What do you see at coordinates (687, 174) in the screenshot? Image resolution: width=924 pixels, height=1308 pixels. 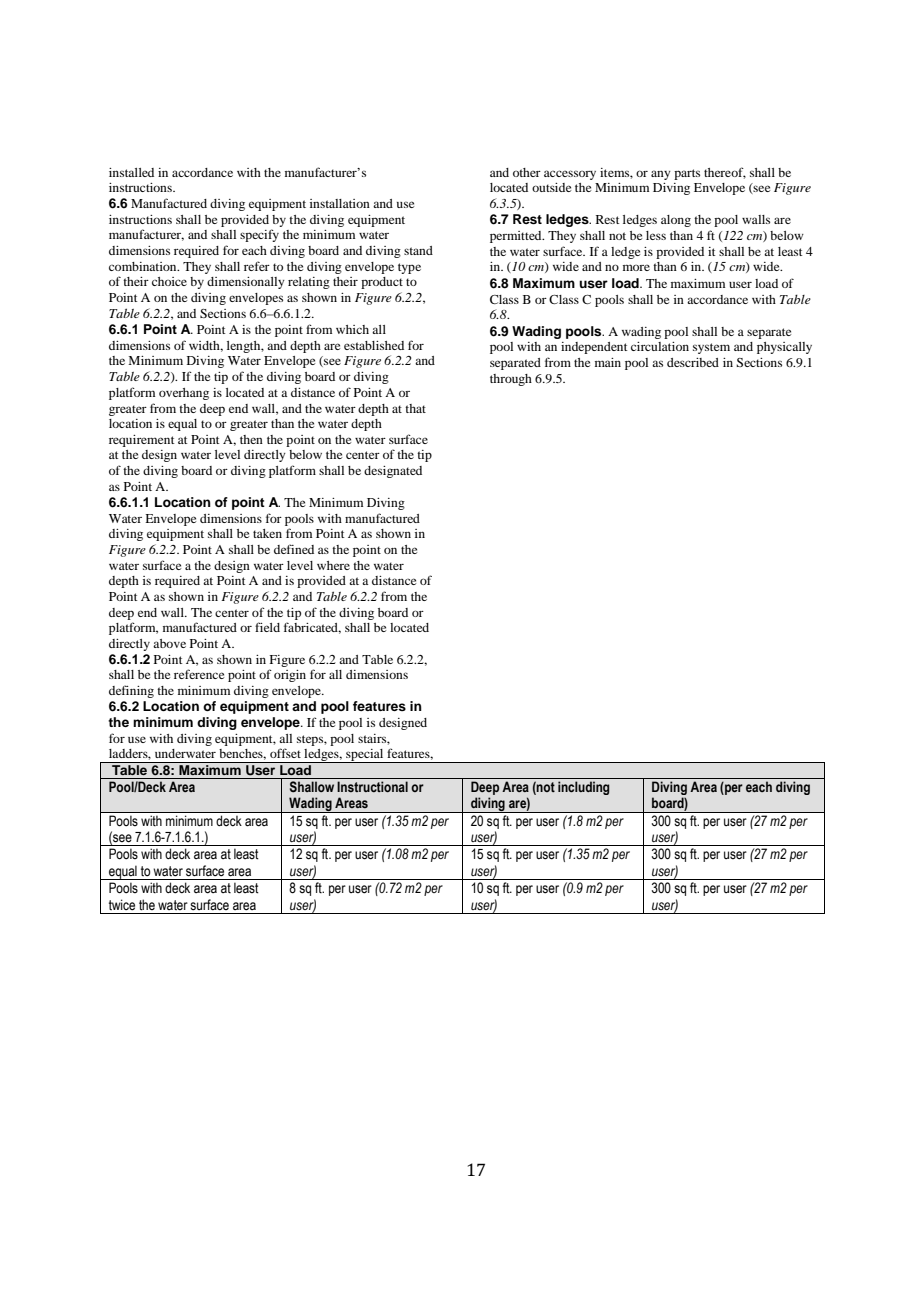 I see `parts` at bounding box center [687, 174].
